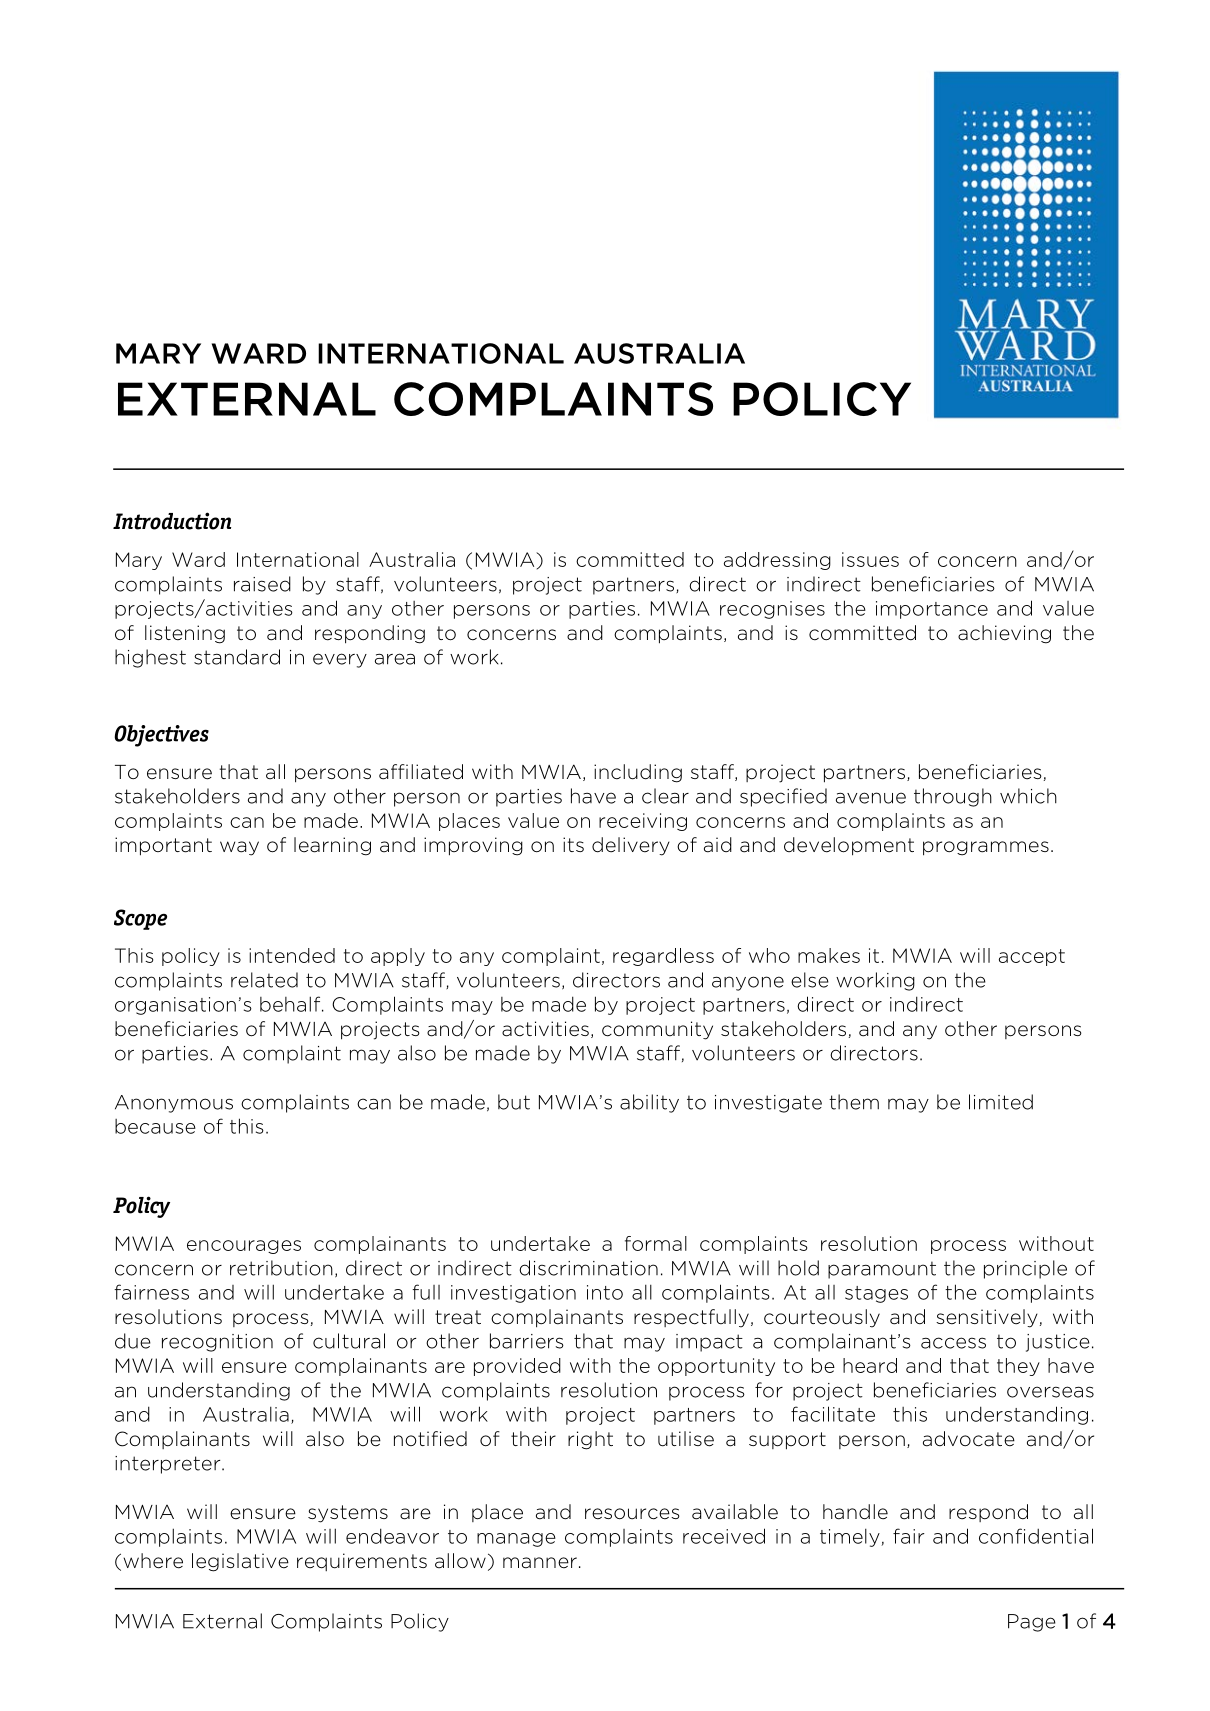 This screenshot has width=1210, height=1711. What do you see at coordinates (870, 559) in the screenshot?
I see `issues` at bounding box center [870, 559].
